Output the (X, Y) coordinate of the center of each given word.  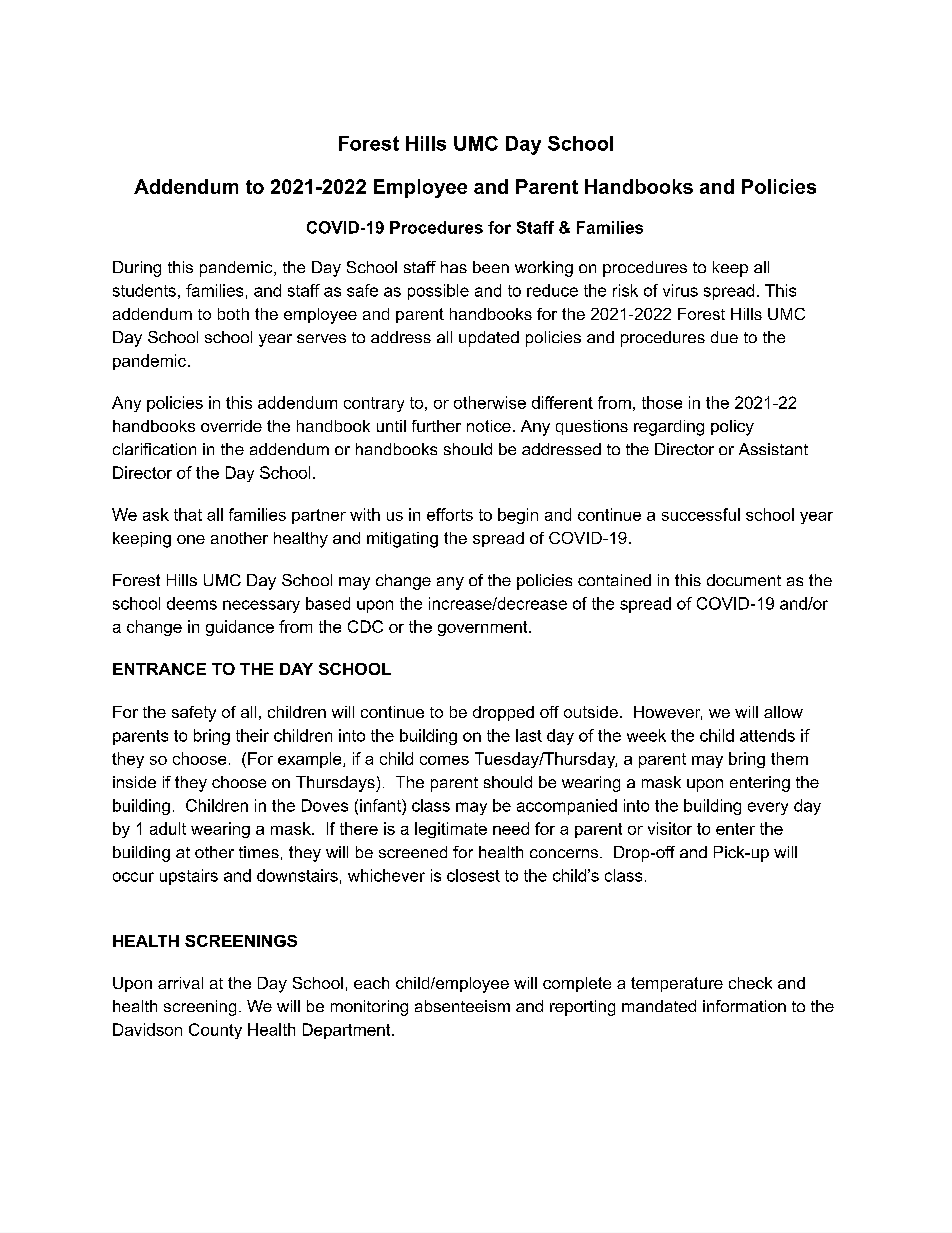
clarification (154, 449)
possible (438, 292)
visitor (670, 828)
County (215, 1031)
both (233, 314)
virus (680, 290)
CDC (365, 626)
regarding (669, 428)
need (511, 828)
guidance (240, 628)
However (668, 713)
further (436, 426)
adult (168, 828)
